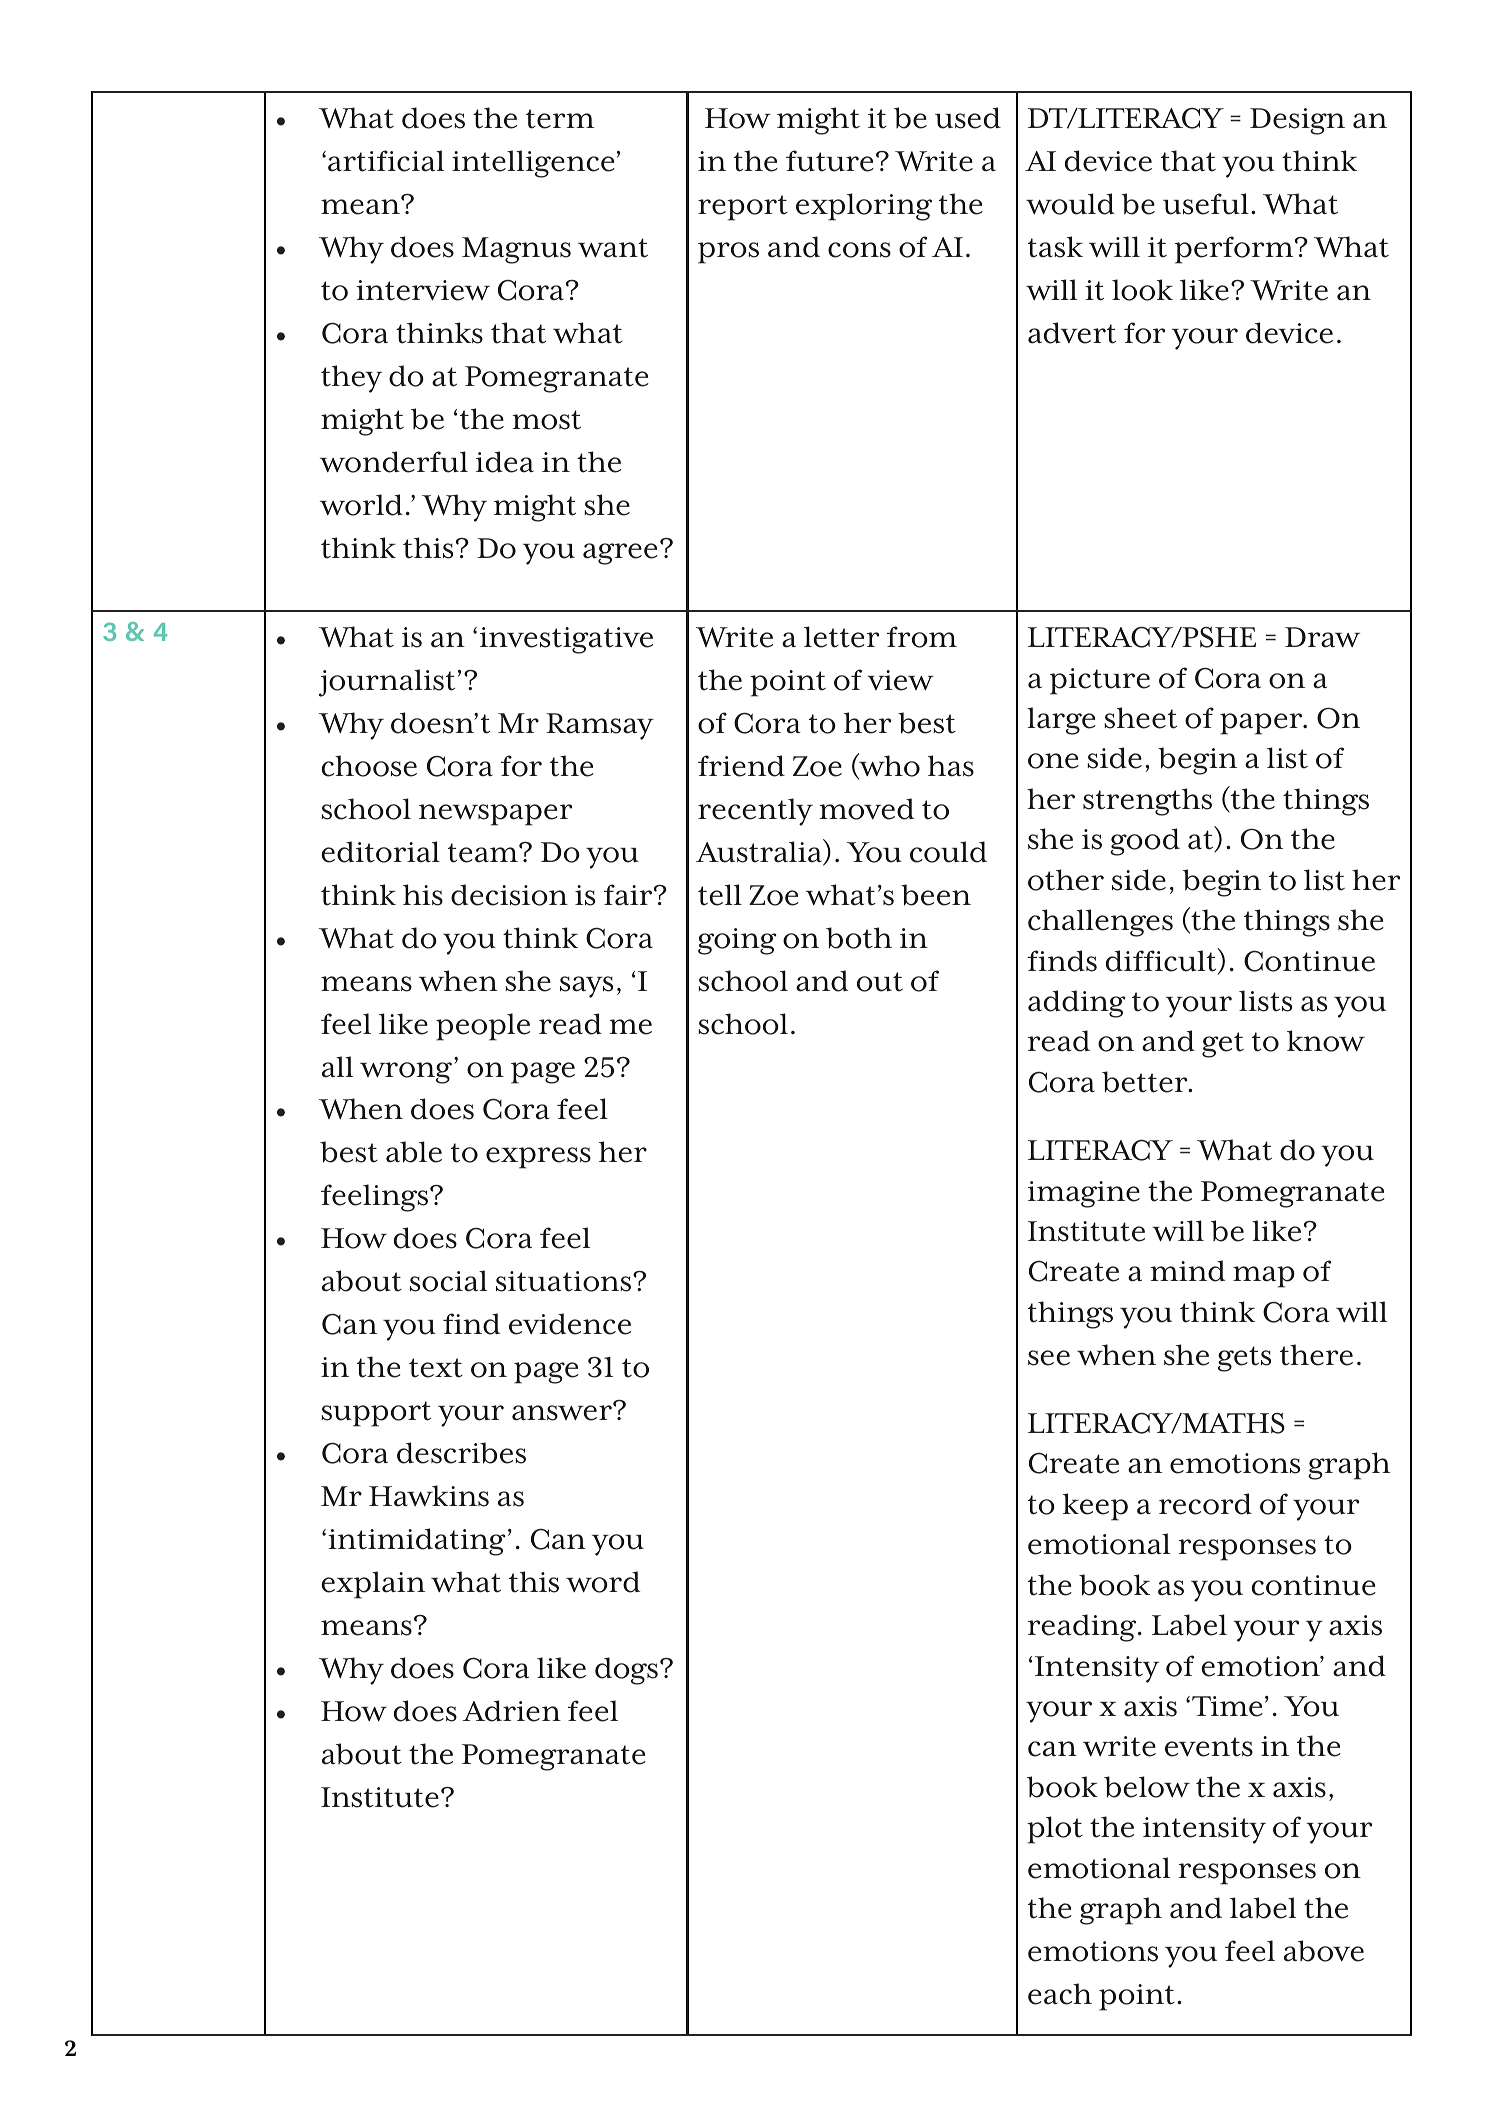 This page has height=2127, width=1504. I want to click on both, so click(859, 938).
